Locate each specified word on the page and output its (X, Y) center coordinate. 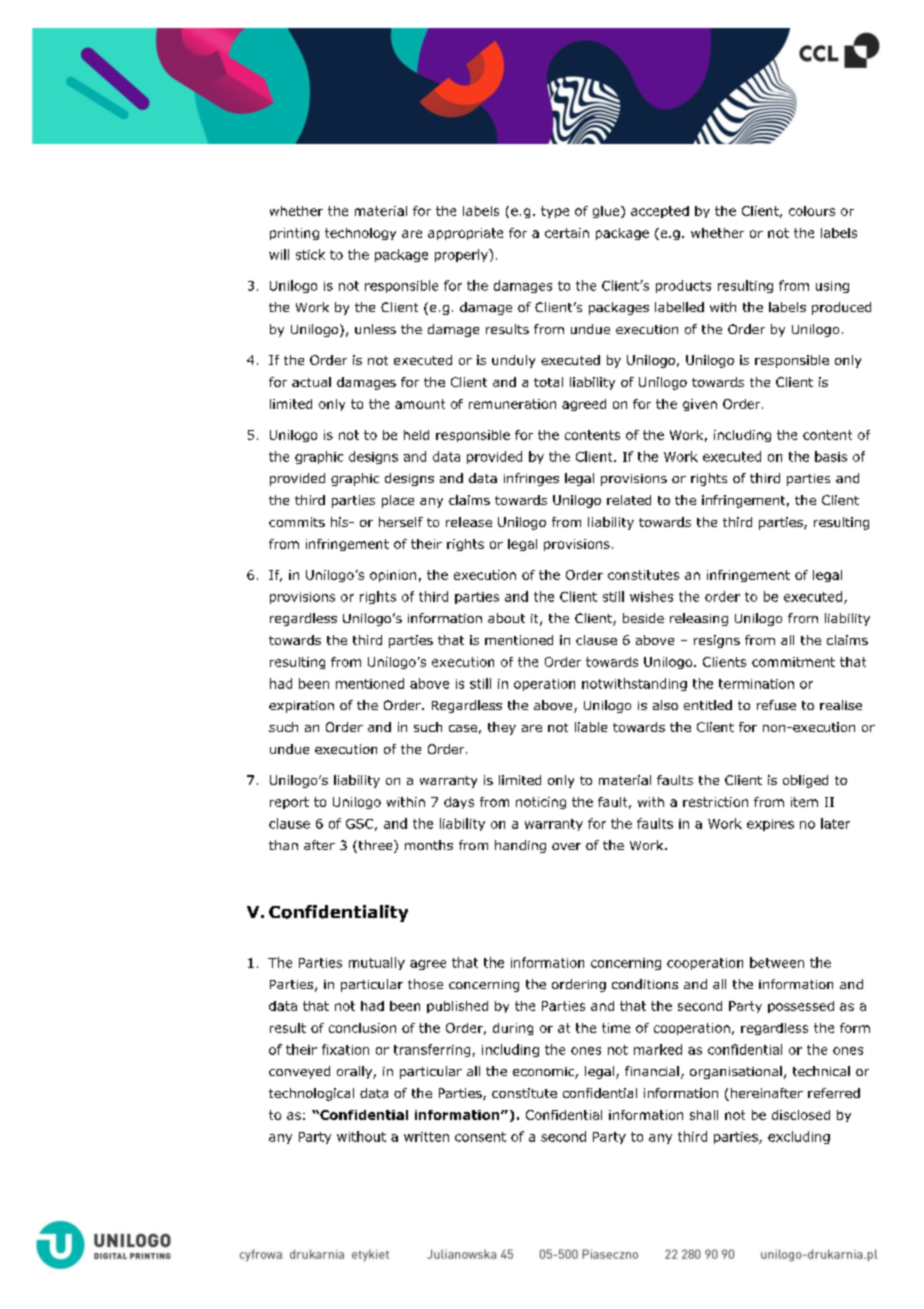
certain (567, 233)
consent (480, 1137)
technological (311, 1094)
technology (360, 234)
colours (812, 211)
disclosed (801, 1115)
